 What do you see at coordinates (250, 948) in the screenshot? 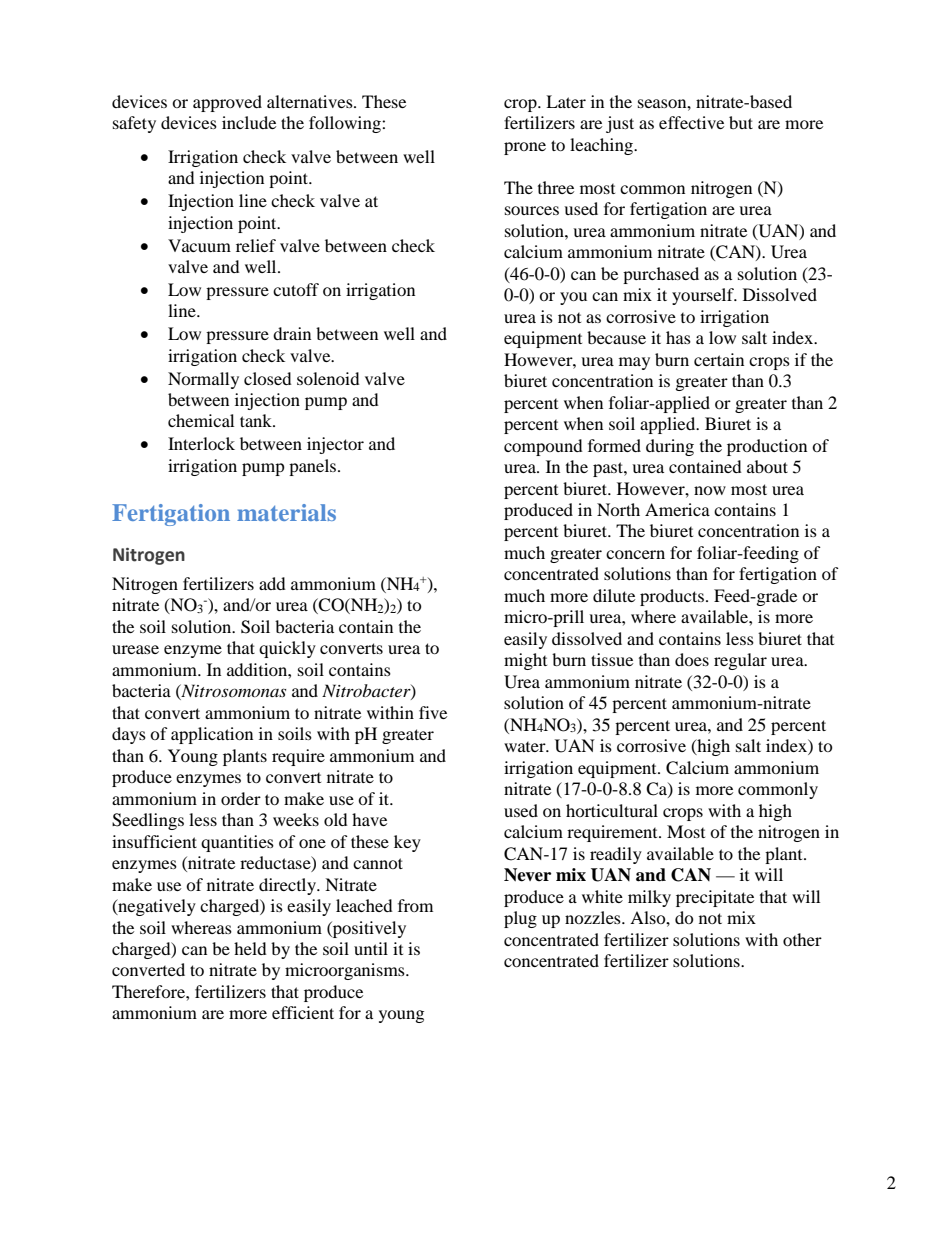
I see `held` at bounding box center [250, 948].
